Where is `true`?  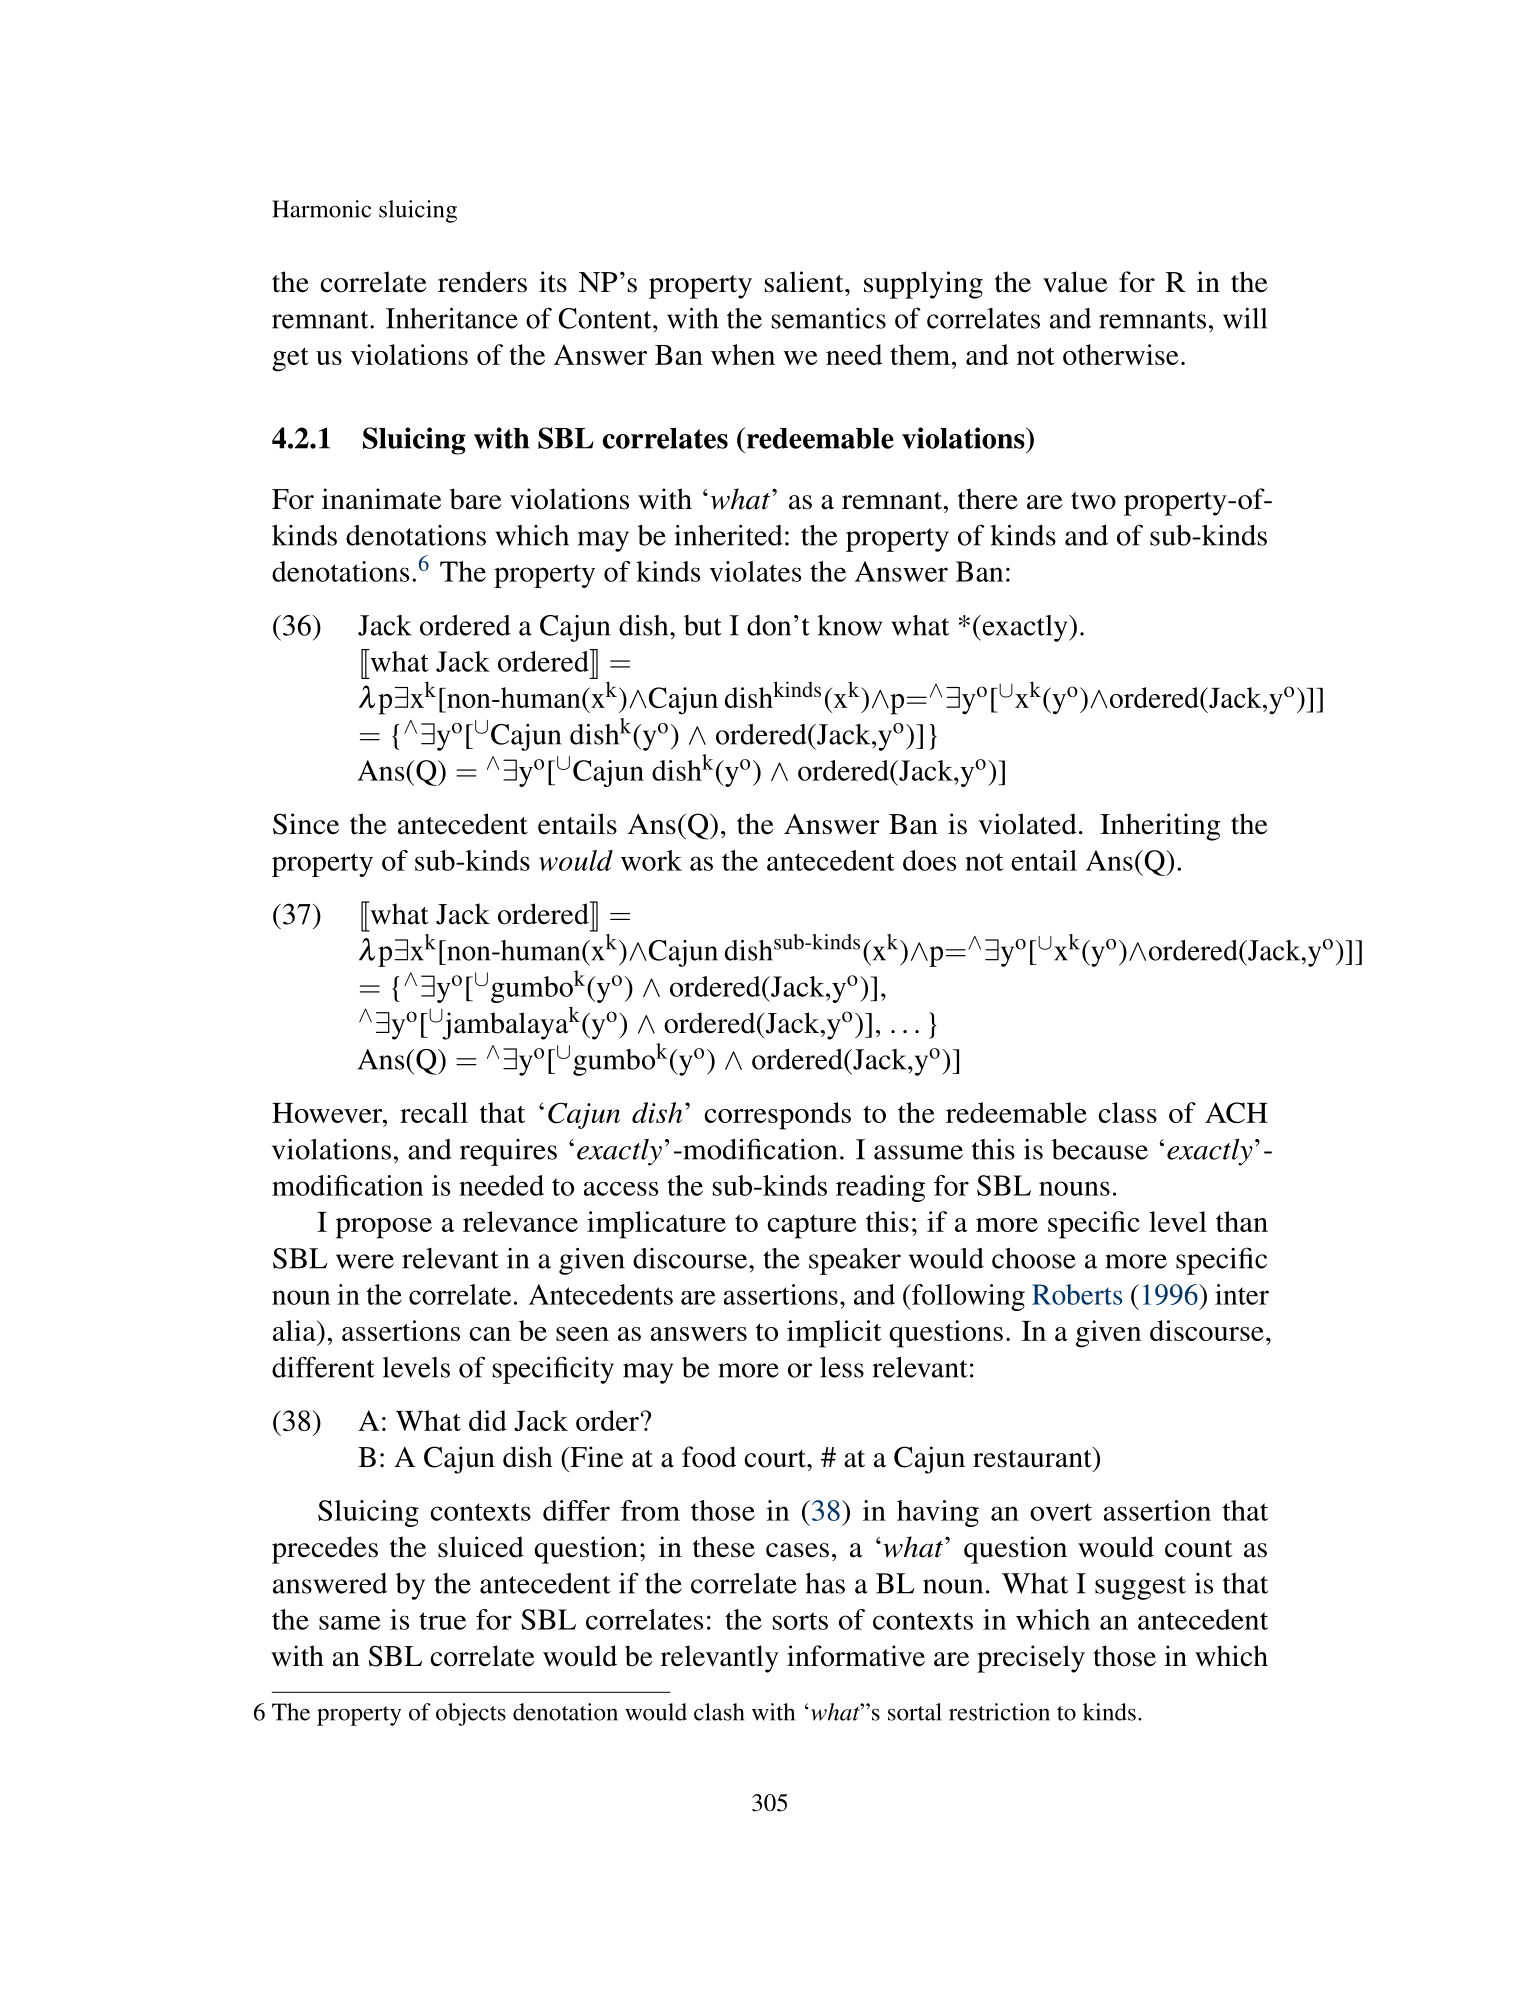 true is located at coordinates (442, 1621).
